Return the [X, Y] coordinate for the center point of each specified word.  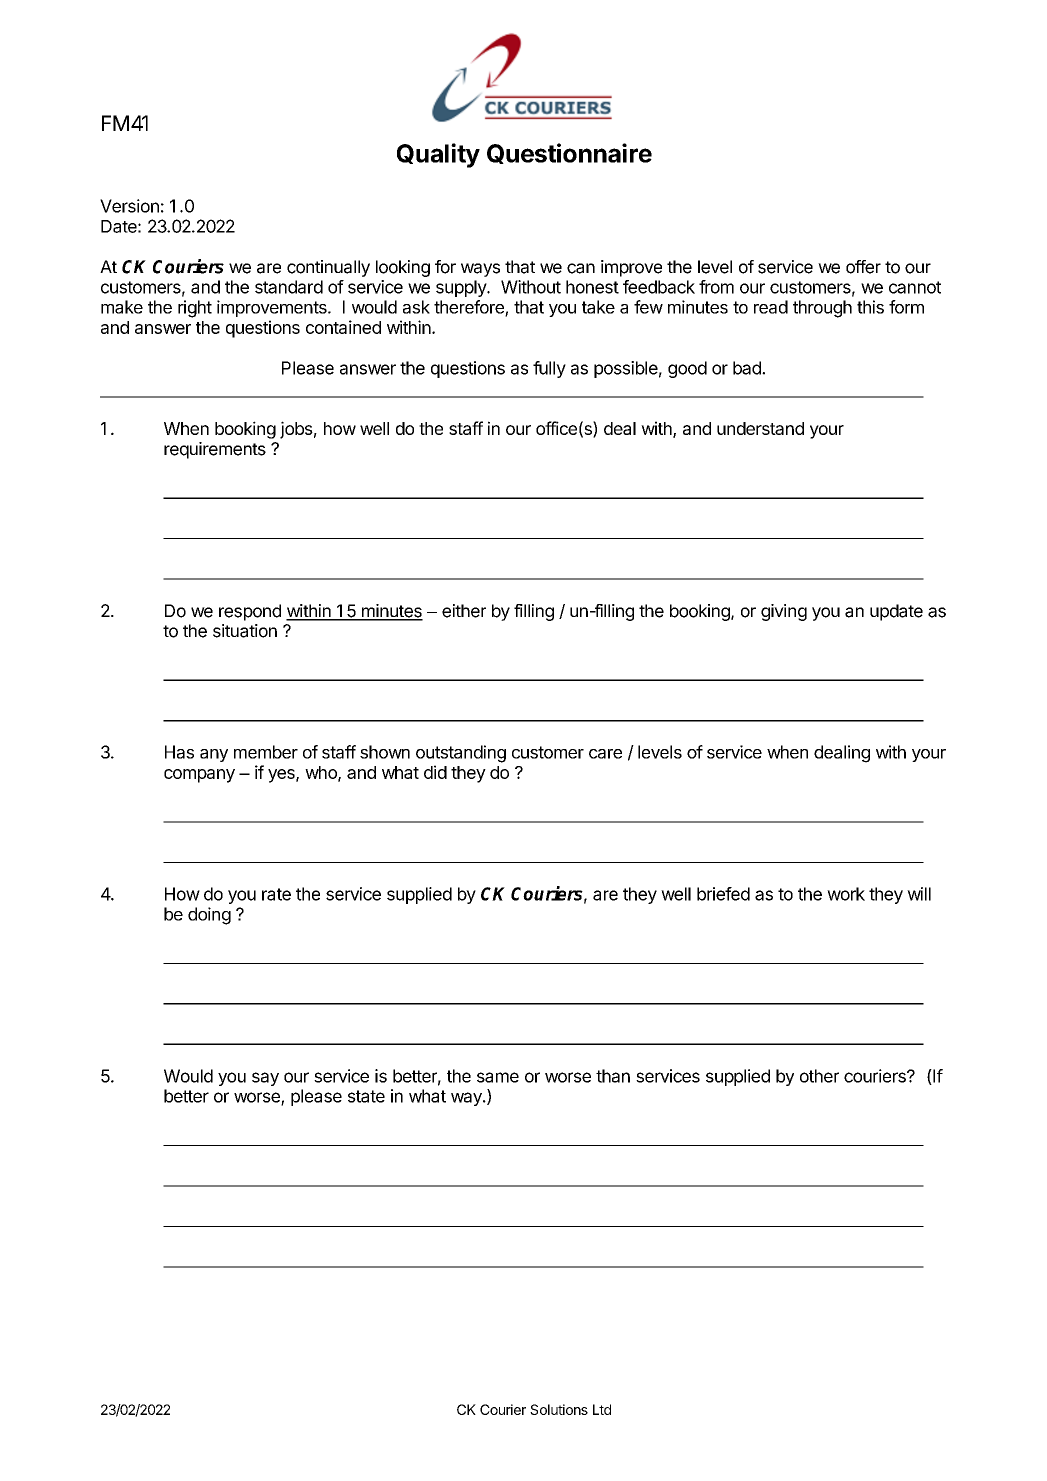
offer [863, 267]
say [265, 1079]
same [498, 1077]
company [199, 776]
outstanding [461, 754]
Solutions [559, 1409]
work [846, 894]
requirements [215, 450]
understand [760, 428]
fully [549, 369]
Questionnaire [569, 153]
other [819, 1076]
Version [129, 206]
